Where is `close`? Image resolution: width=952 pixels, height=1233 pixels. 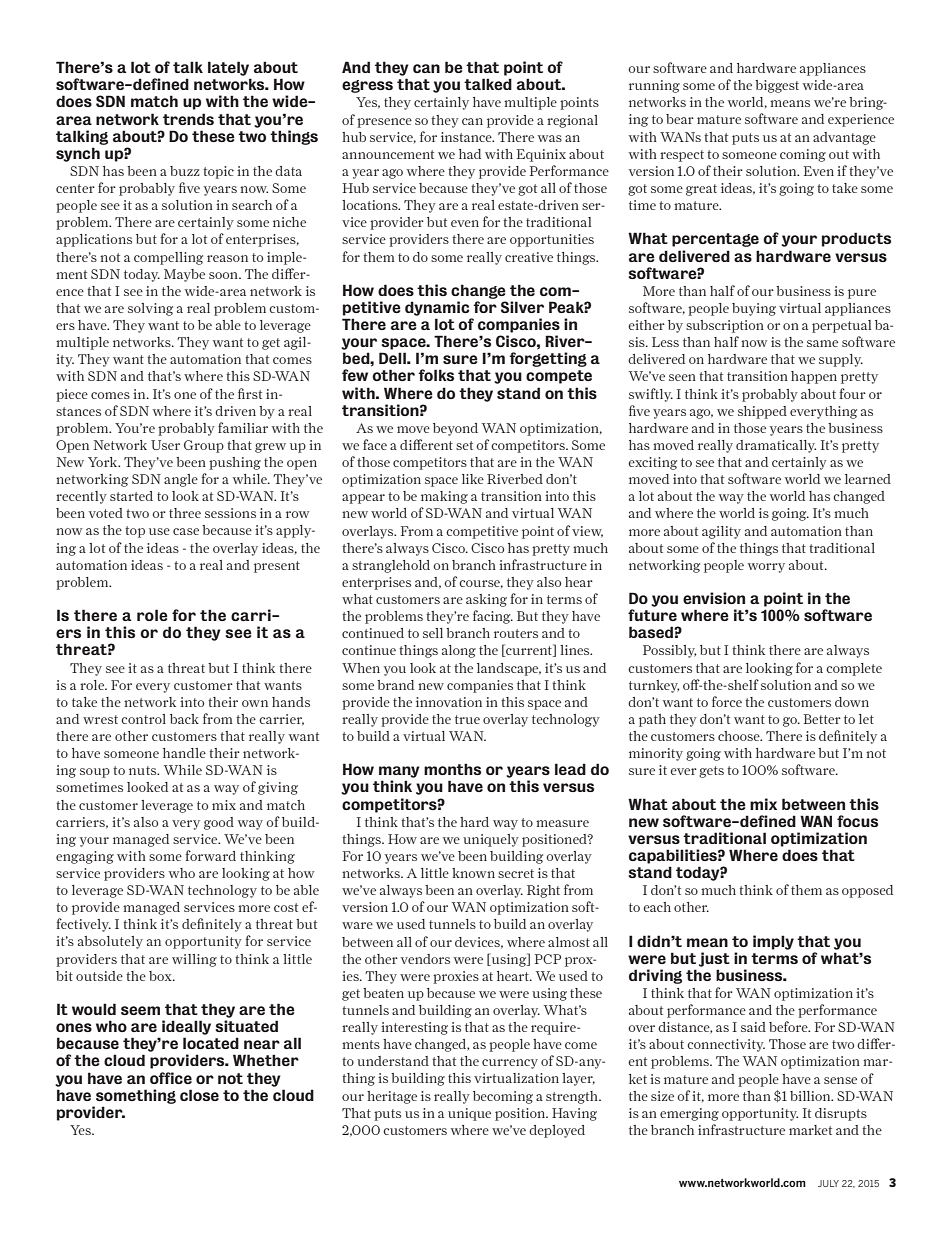
close is located at coordinates (199, 1095).
